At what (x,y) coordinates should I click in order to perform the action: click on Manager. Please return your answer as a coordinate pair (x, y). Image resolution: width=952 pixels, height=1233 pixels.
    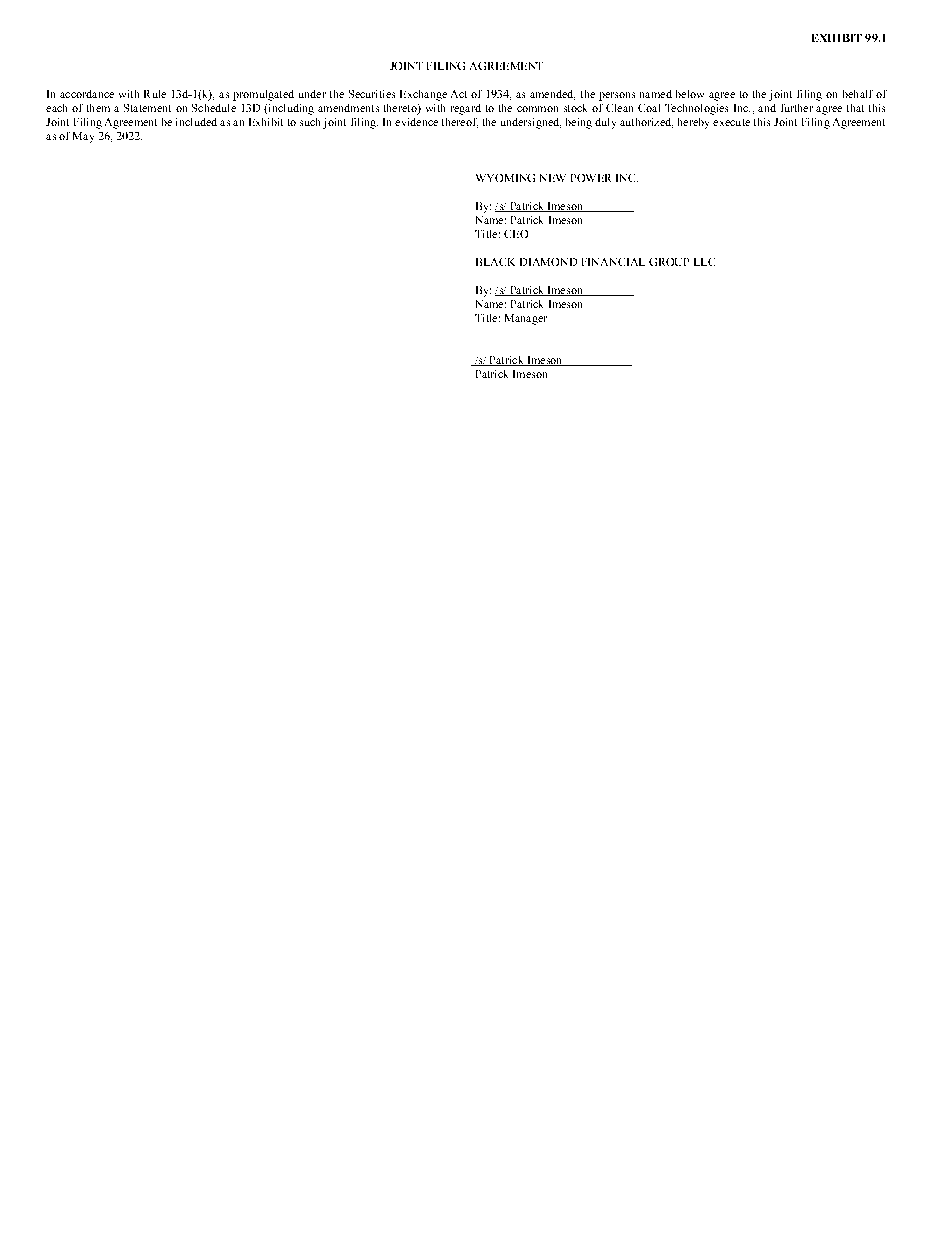
    Looking at the image, I should click on (526, 319).
